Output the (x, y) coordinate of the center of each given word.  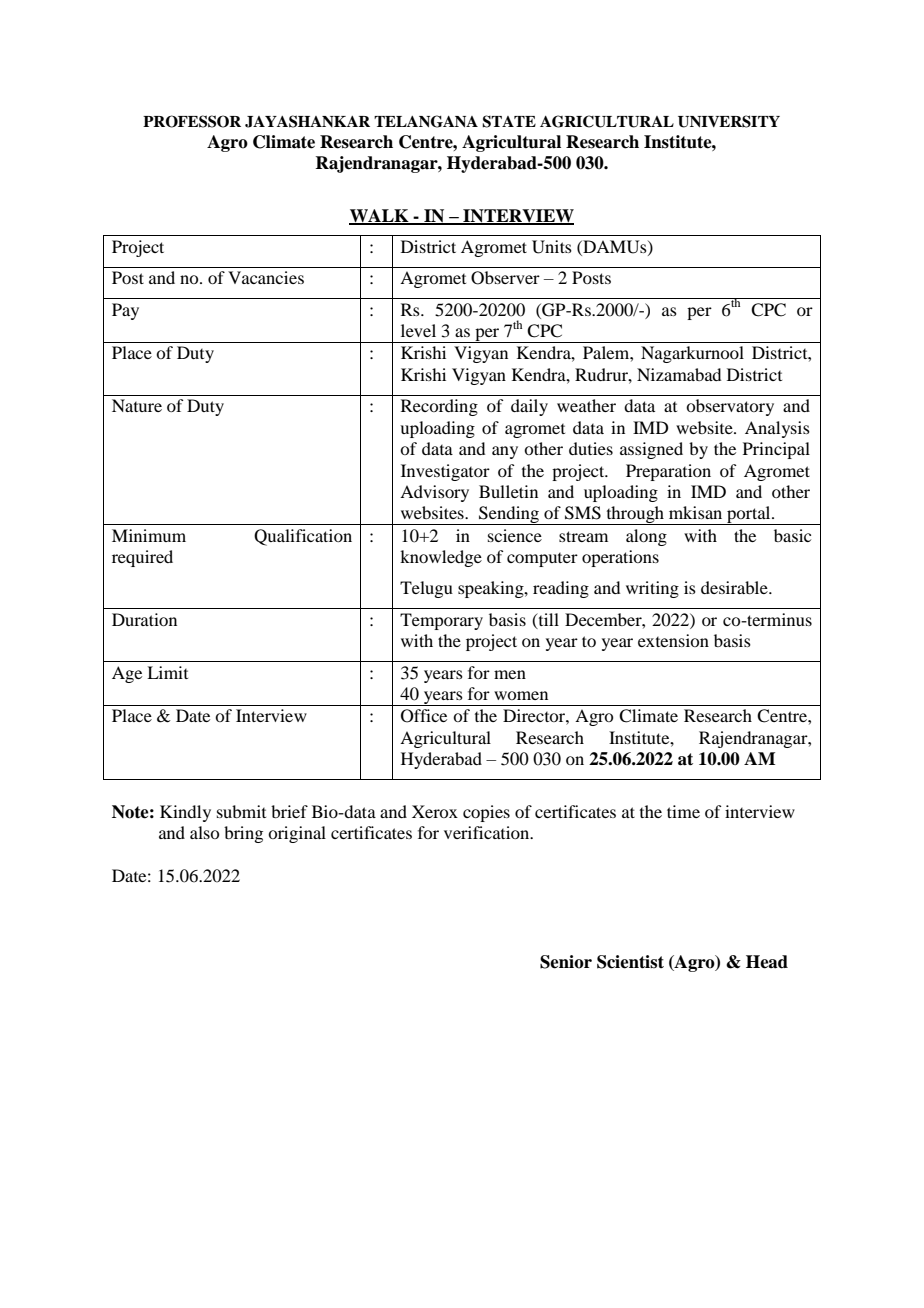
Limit (167, 672)
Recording (439, 407)
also (204, 832)
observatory (730, 407)
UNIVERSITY (729, 121)
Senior (566, 962)
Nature (137, 405)
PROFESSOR (192, 121)
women (521, 695)
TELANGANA (426, 121)
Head (767, 962)
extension (673, 640)
